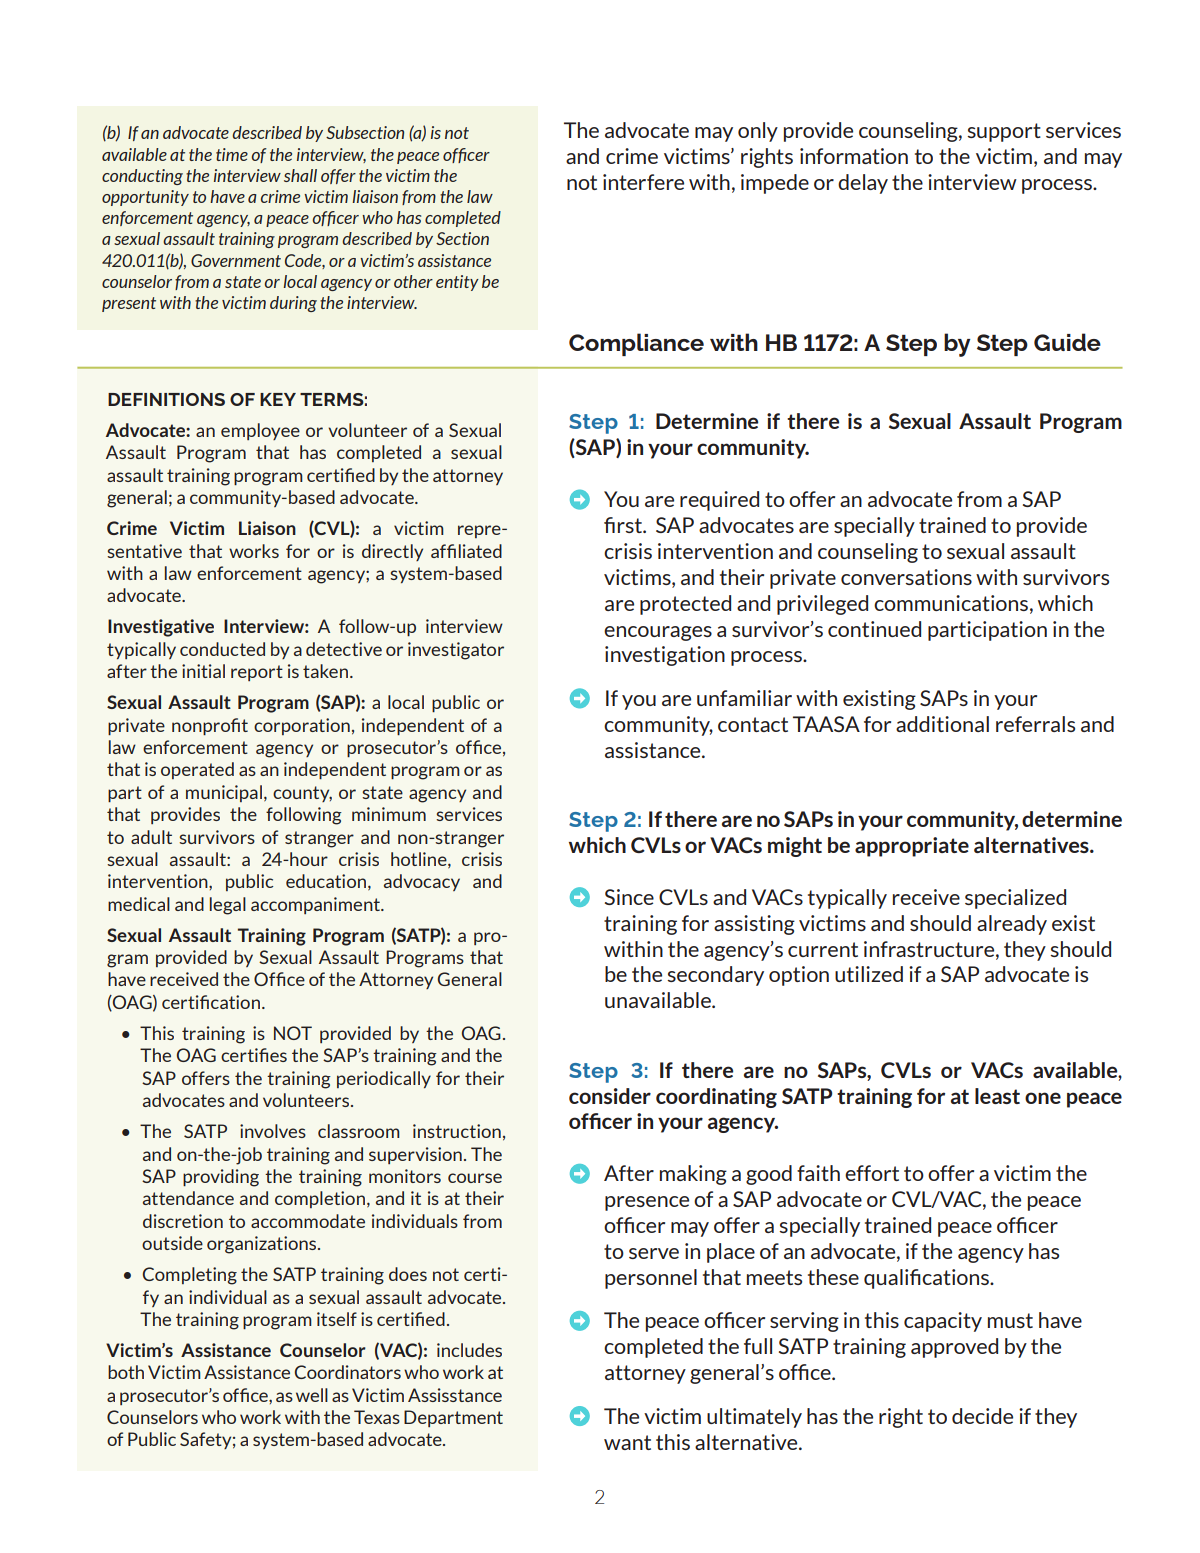  What do you see at coordinates (627, 1442) in the screenshot?
I see `want` at bounding box center [627, 1442].
